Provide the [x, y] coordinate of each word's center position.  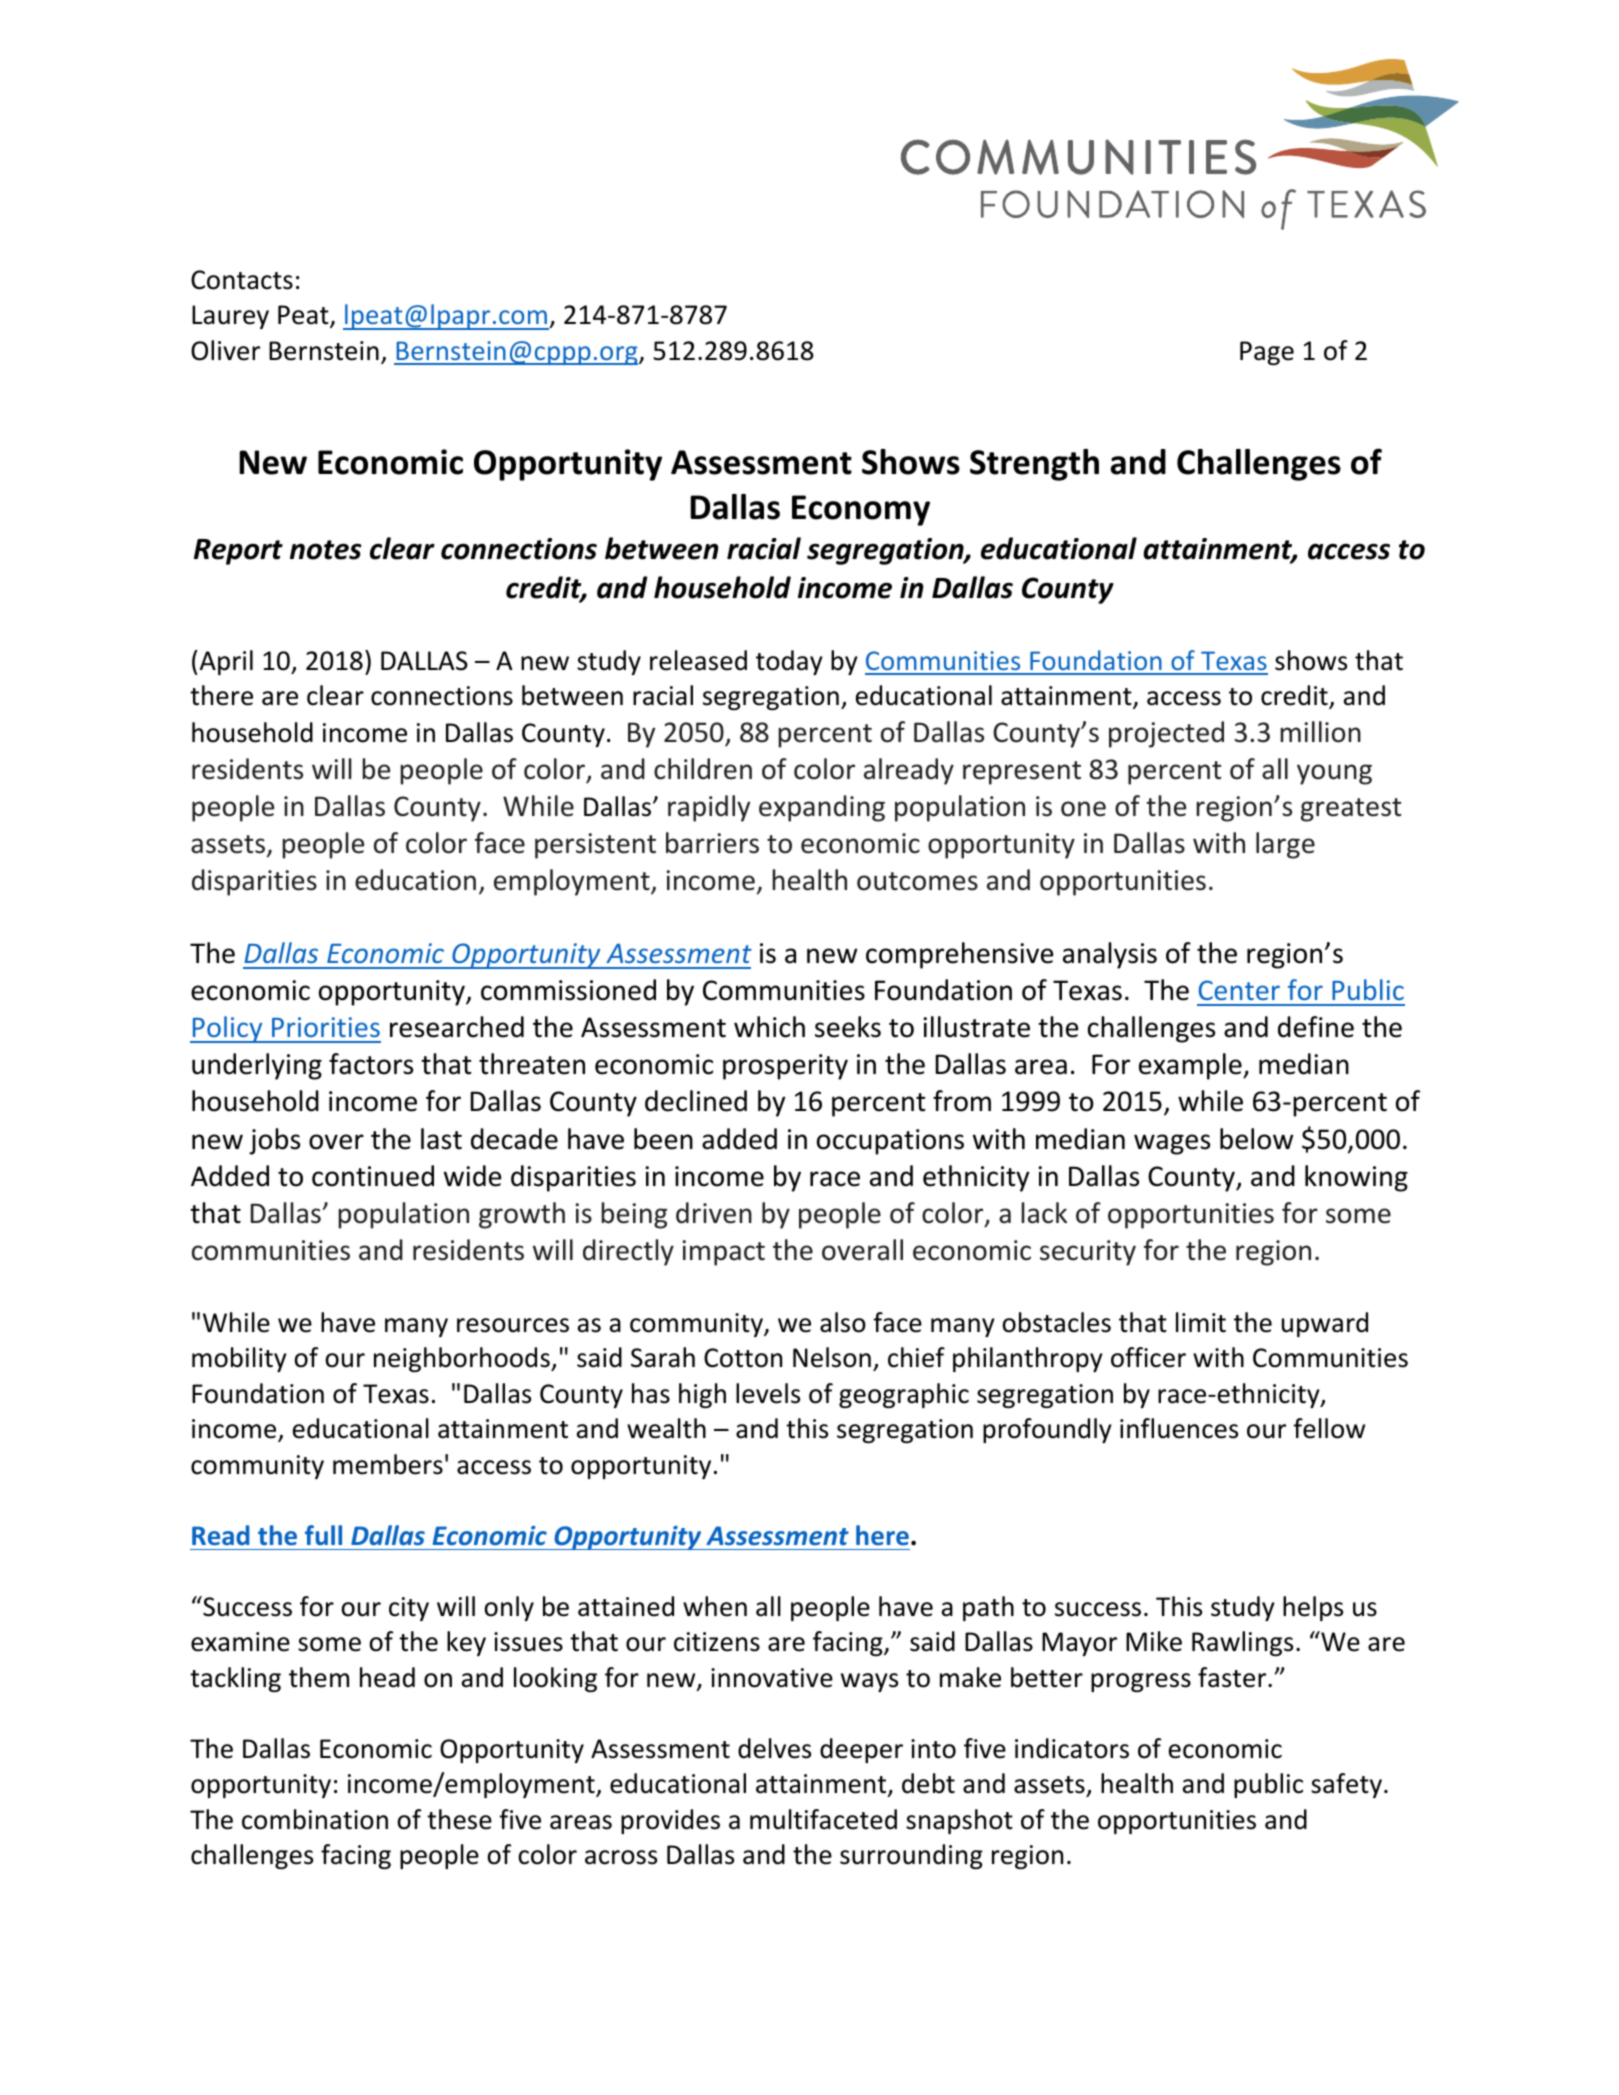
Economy [861, 510]
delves [774, 1748]
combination [315, 1819]
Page [1267, 353]
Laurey [230, 317]
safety [1346, 1785]
